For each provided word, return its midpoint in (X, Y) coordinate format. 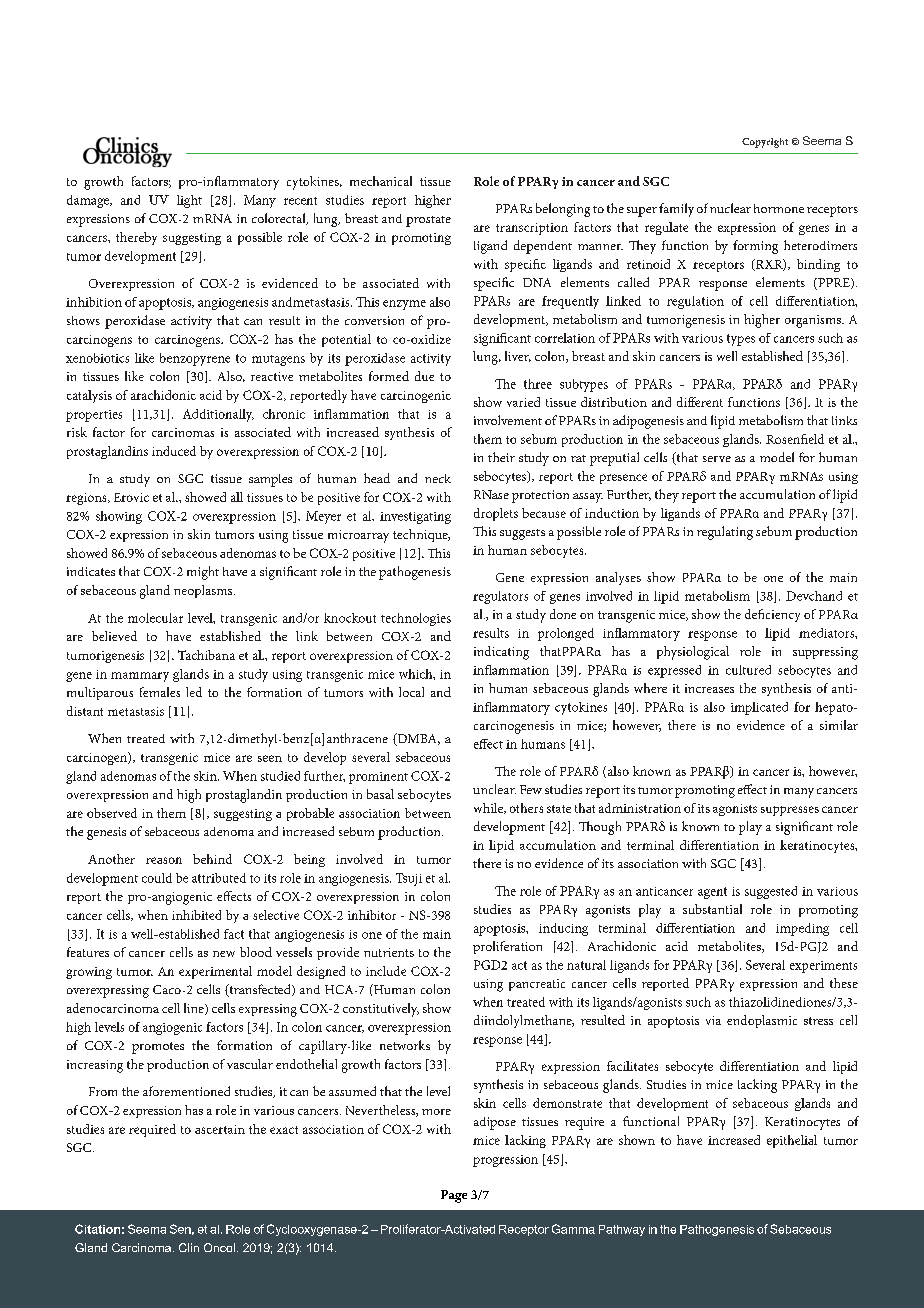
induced (174, 451)
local (411, 692)
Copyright (765, 143)
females (160, 692)
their (501, 457)
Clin (189, 1247)
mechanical (381, 181)
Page (454, 1196)
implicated (759, 708)
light (189, 201)
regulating (725, 533)
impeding (802, 929)
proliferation (507, 947)
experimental (215, 972)
